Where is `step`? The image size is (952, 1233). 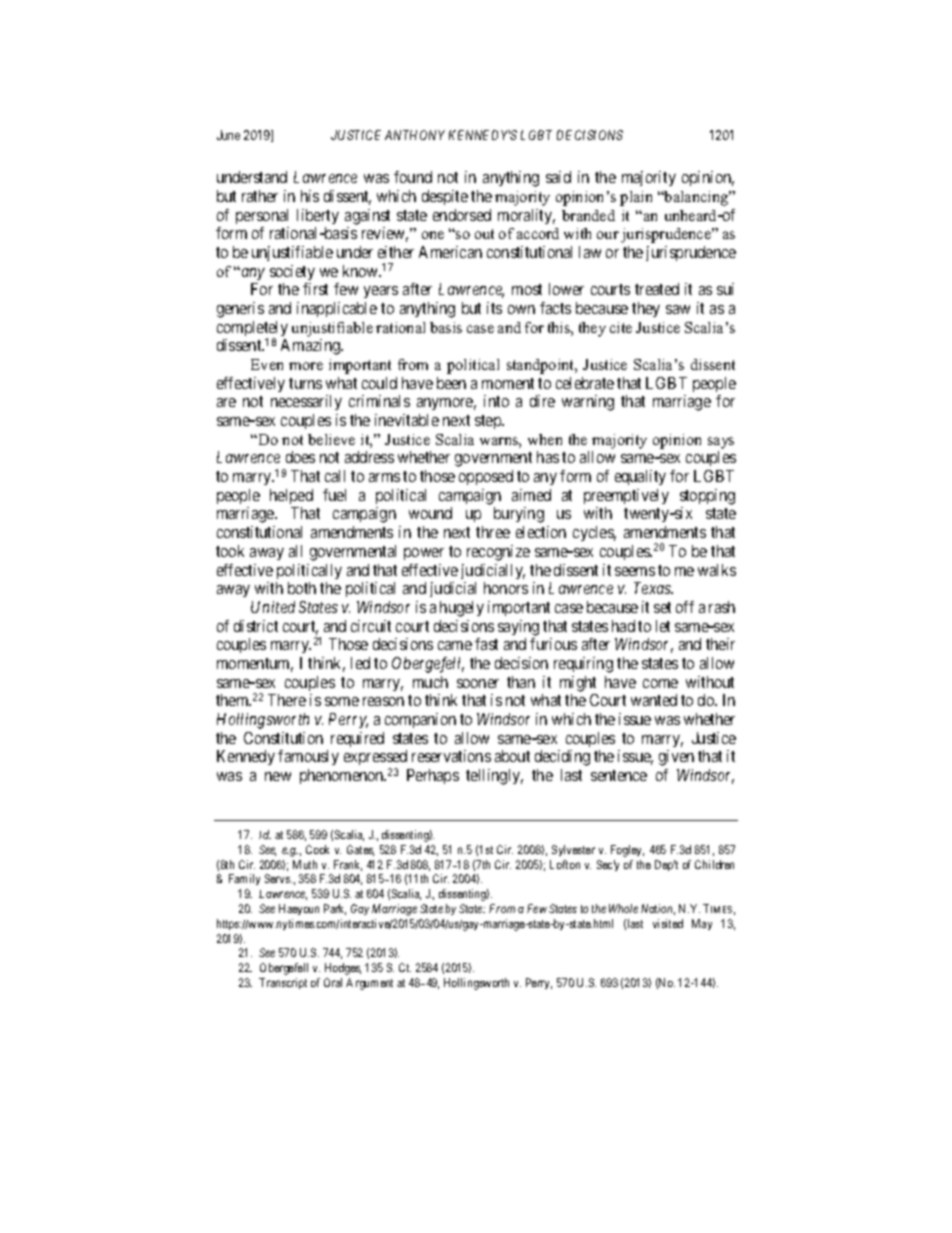 step is located at coordinates (489, 422).
